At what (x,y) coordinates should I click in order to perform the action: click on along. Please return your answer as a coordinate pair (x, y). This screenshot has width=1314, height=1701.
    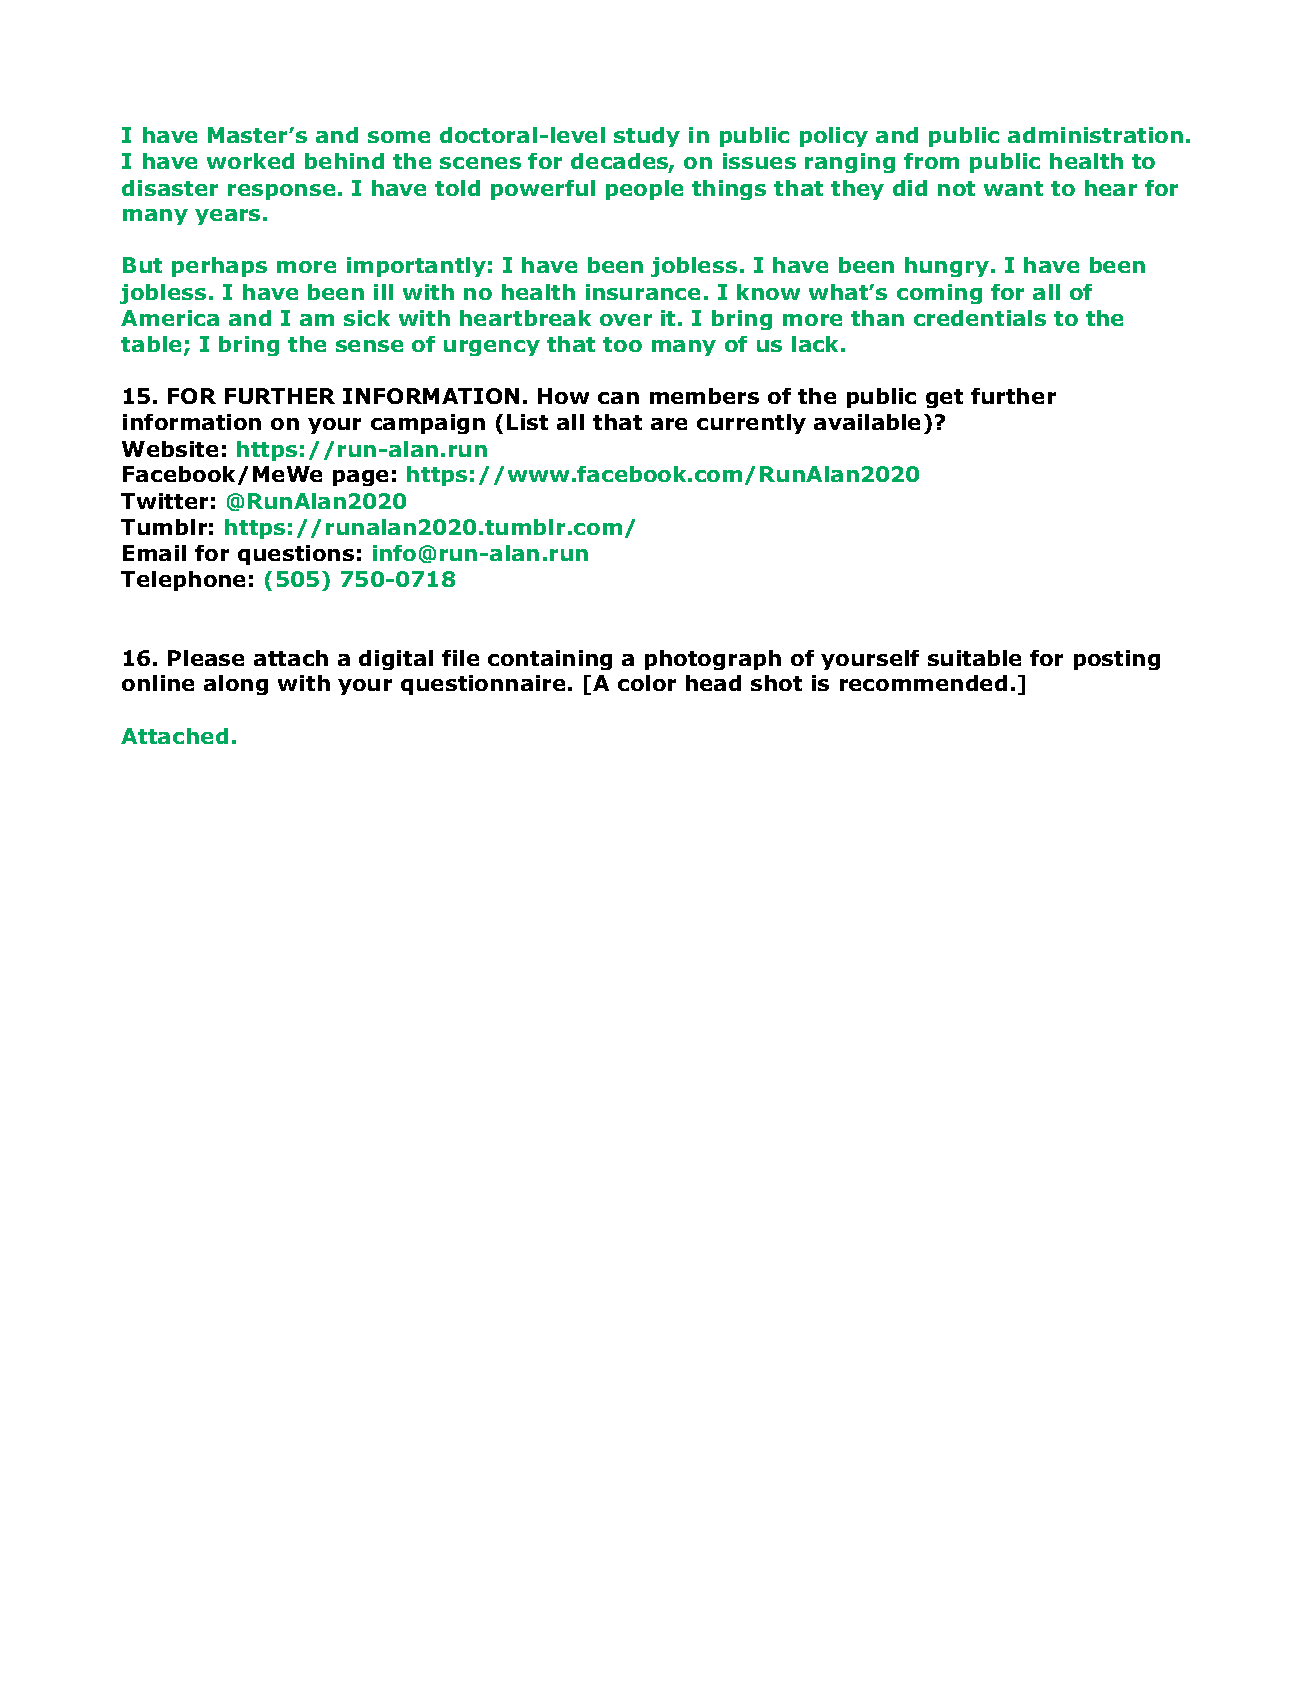
    Looking at the image, I should click on (236, 685).
